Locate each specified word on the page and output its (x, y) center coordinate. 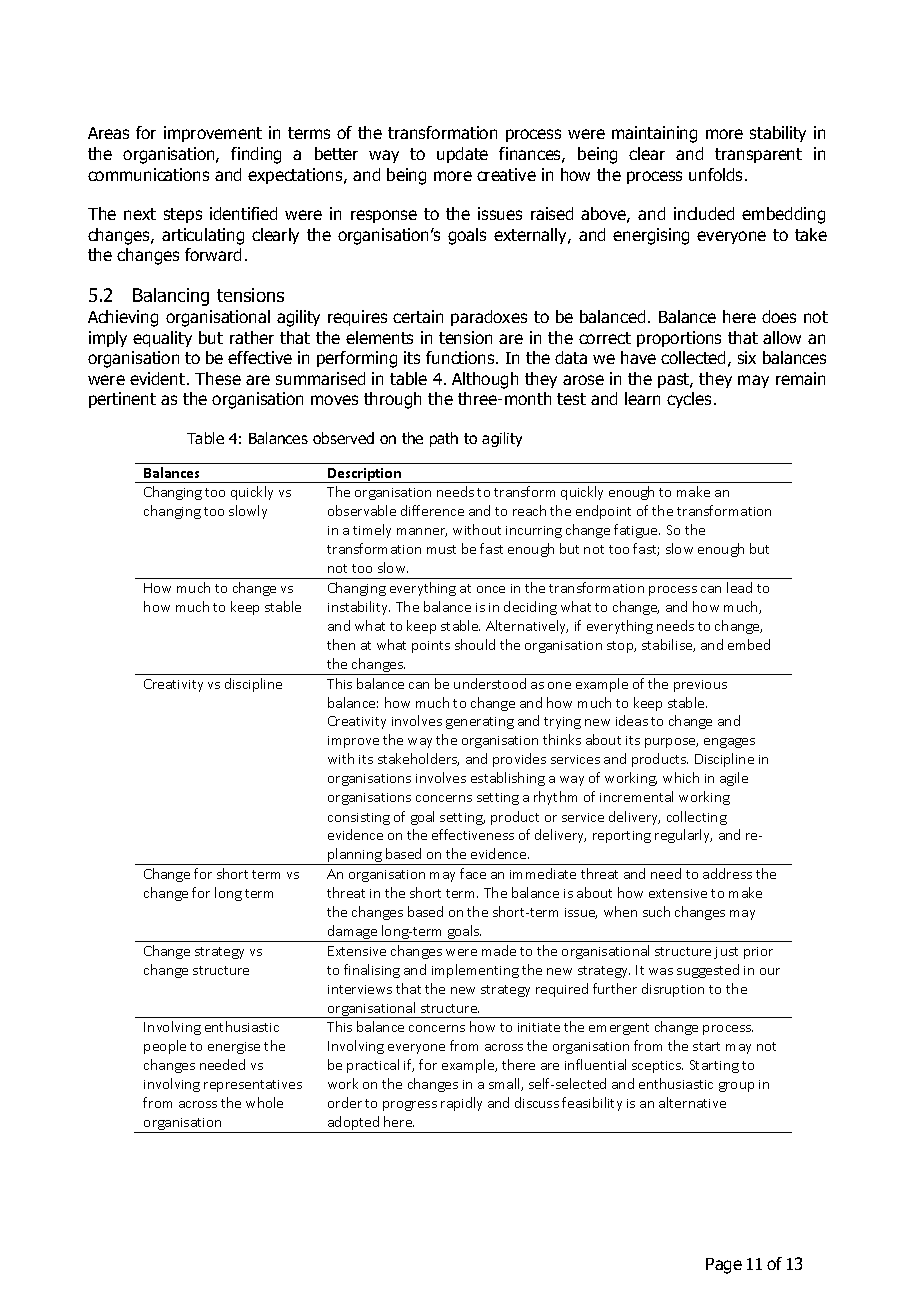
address (727, 873)
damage (353, 933)
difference (432, 510)
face (473, 873)
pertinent (122, 400)
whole (264, 1102)
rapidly (461, 1104)
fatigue (637, 531)
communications (148, 174)
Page (724, 1266)
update (462, 155)
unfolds (717, 174)
